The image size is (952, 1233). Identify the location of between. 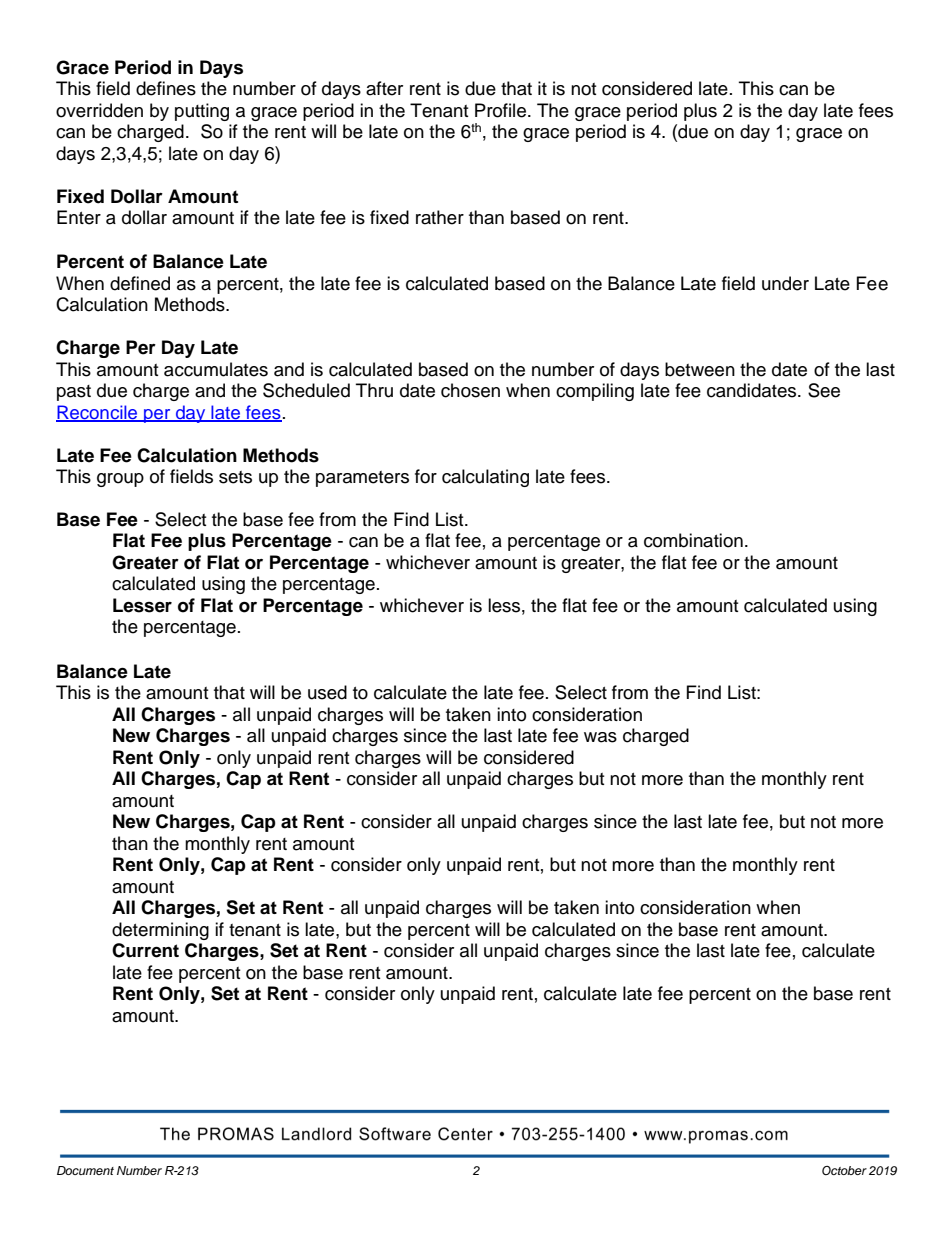
(700, 369).
